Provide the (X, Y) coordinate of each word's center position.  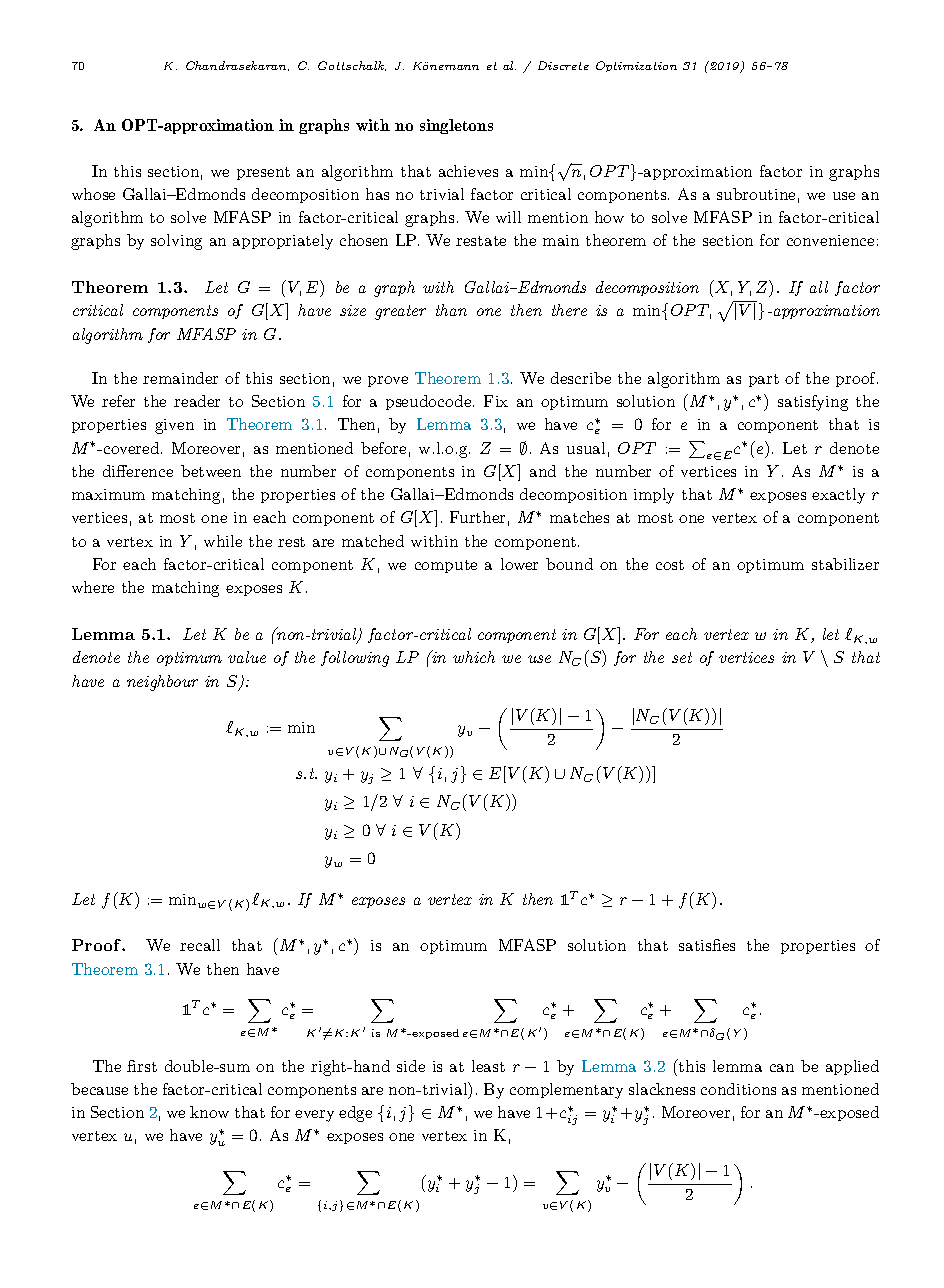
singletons (456, 126)
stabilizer (845, 564)
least (488, 1066)
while (223, 541)
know (209, 1112)
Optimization (636, 66)
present (263, 173)
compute (446, 566)
